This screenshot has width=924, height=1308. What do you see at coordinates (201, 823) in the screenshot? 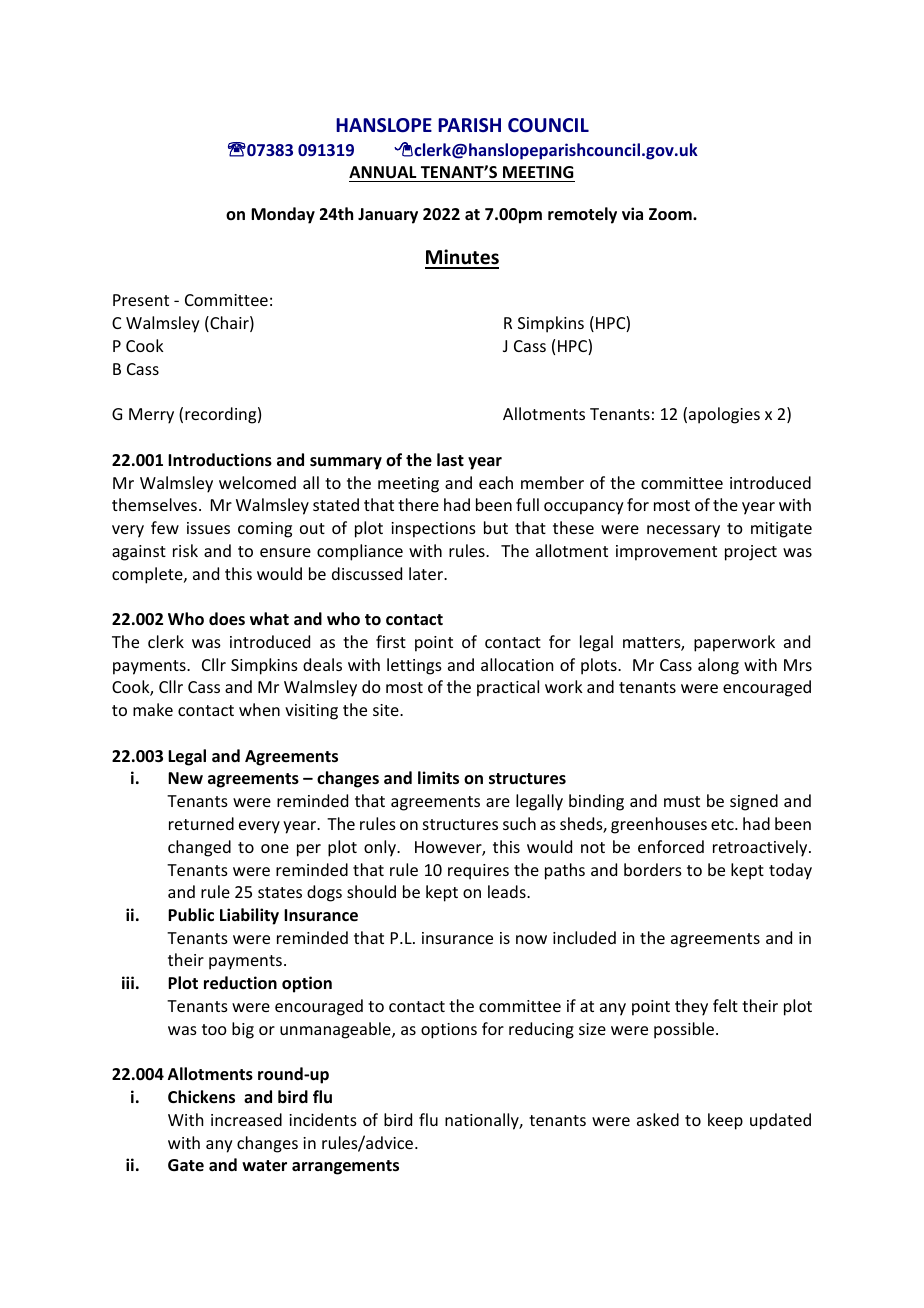
I see `returned` at bounding box center [201, 823].
